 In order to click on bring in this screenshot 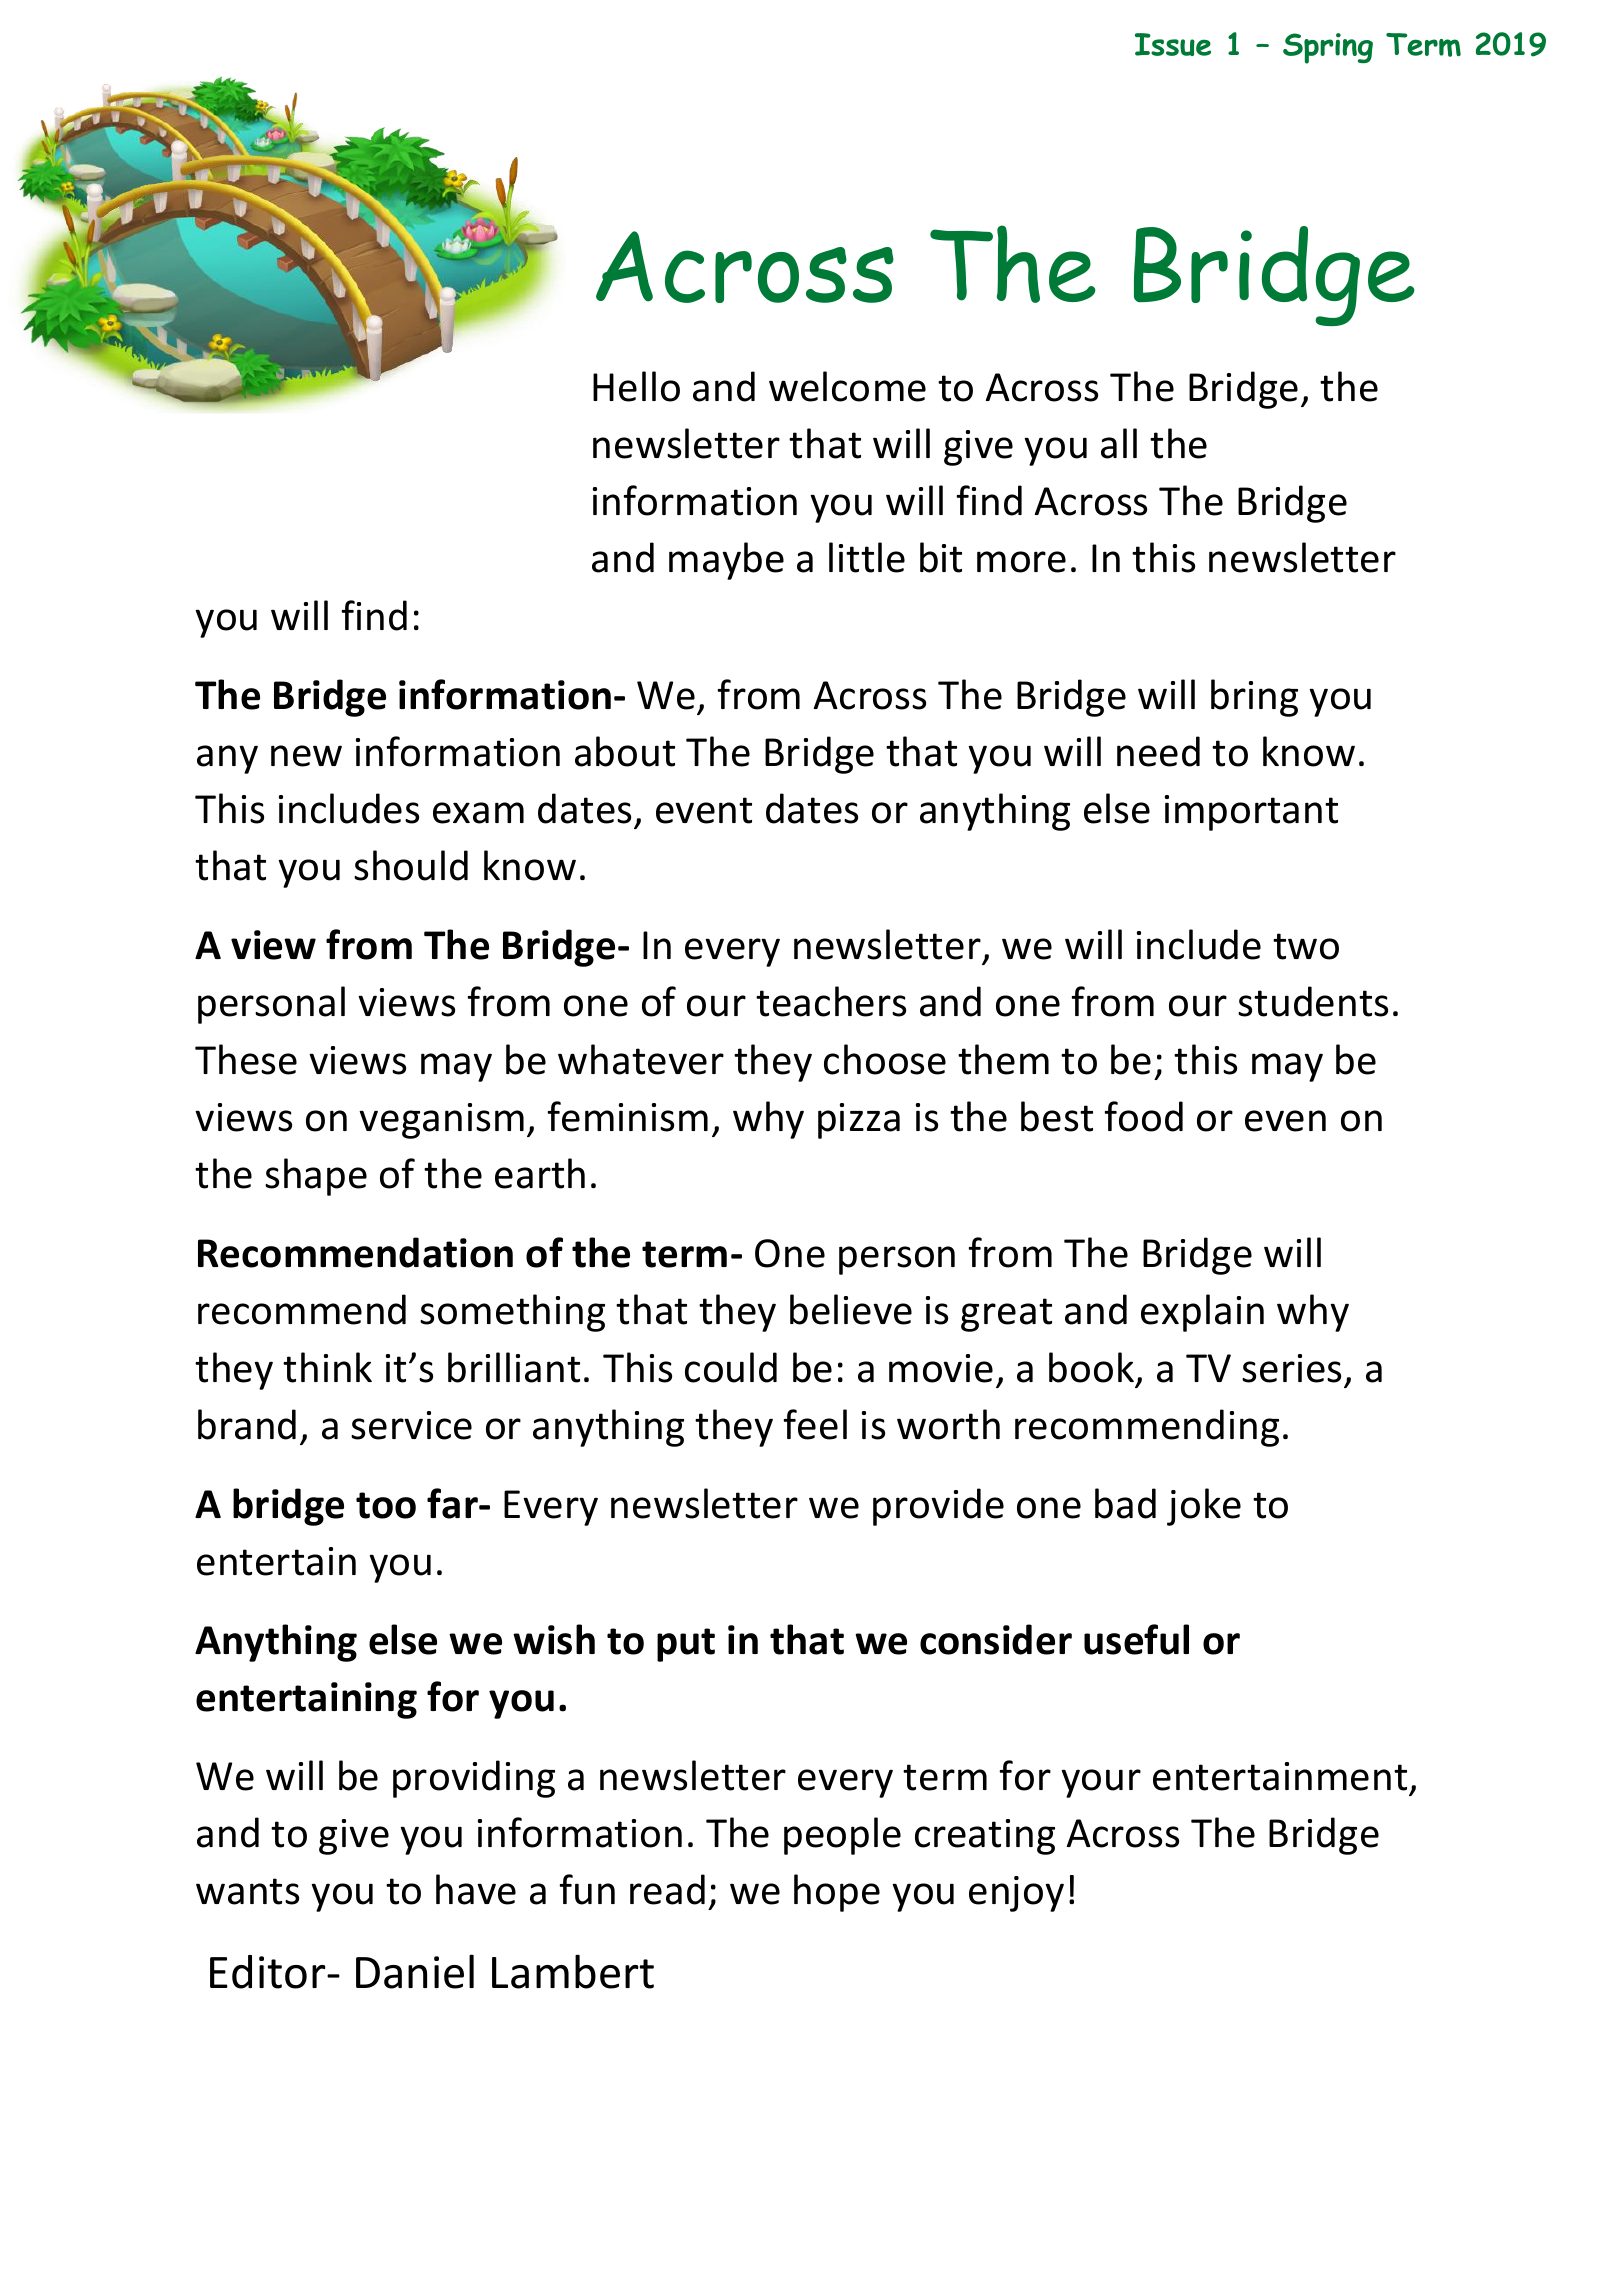, I will do `click(1254, 698)`.
